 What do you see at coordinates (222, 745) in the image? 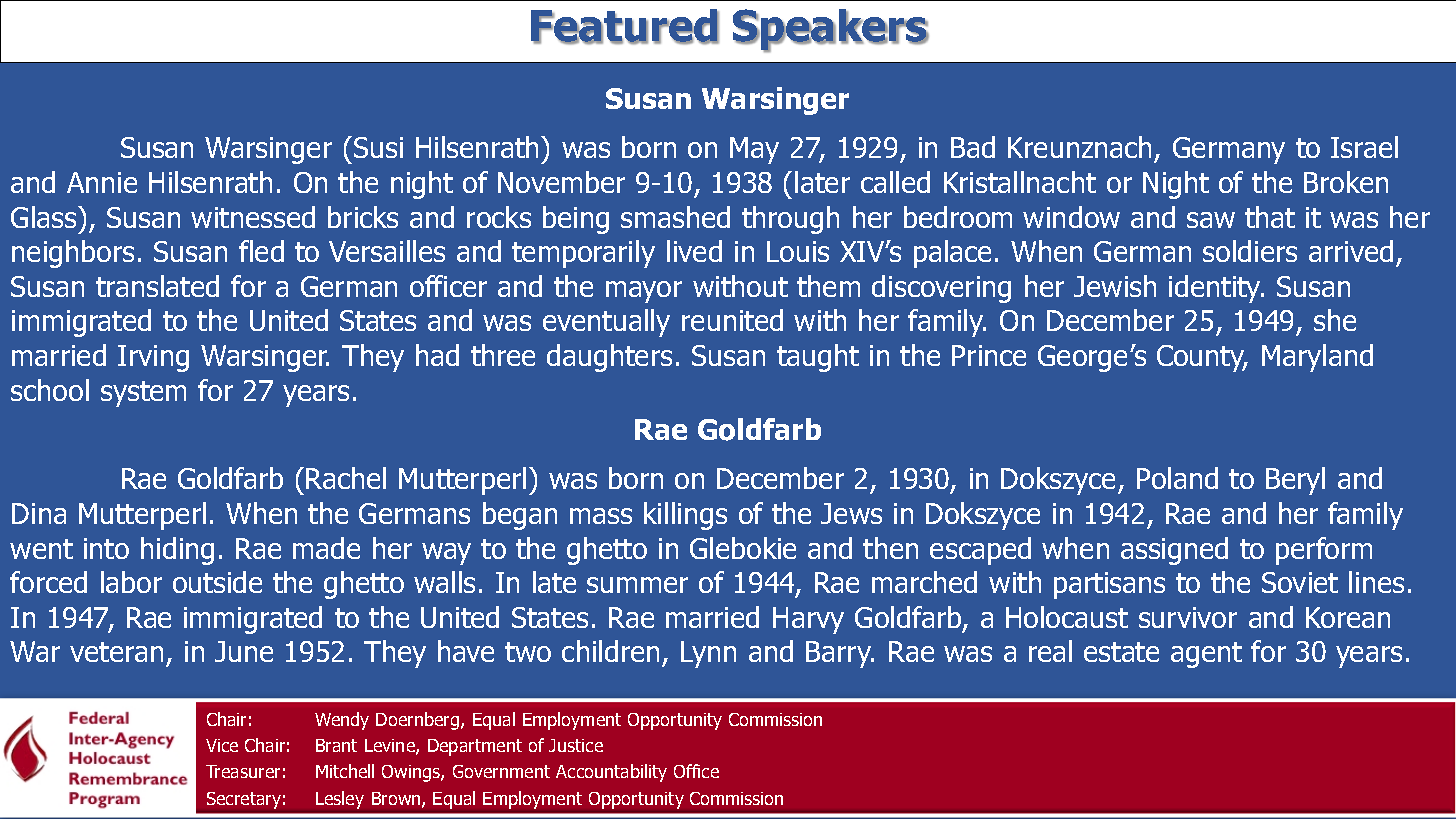
I see `Vice` at bounding box center [222, 745].
